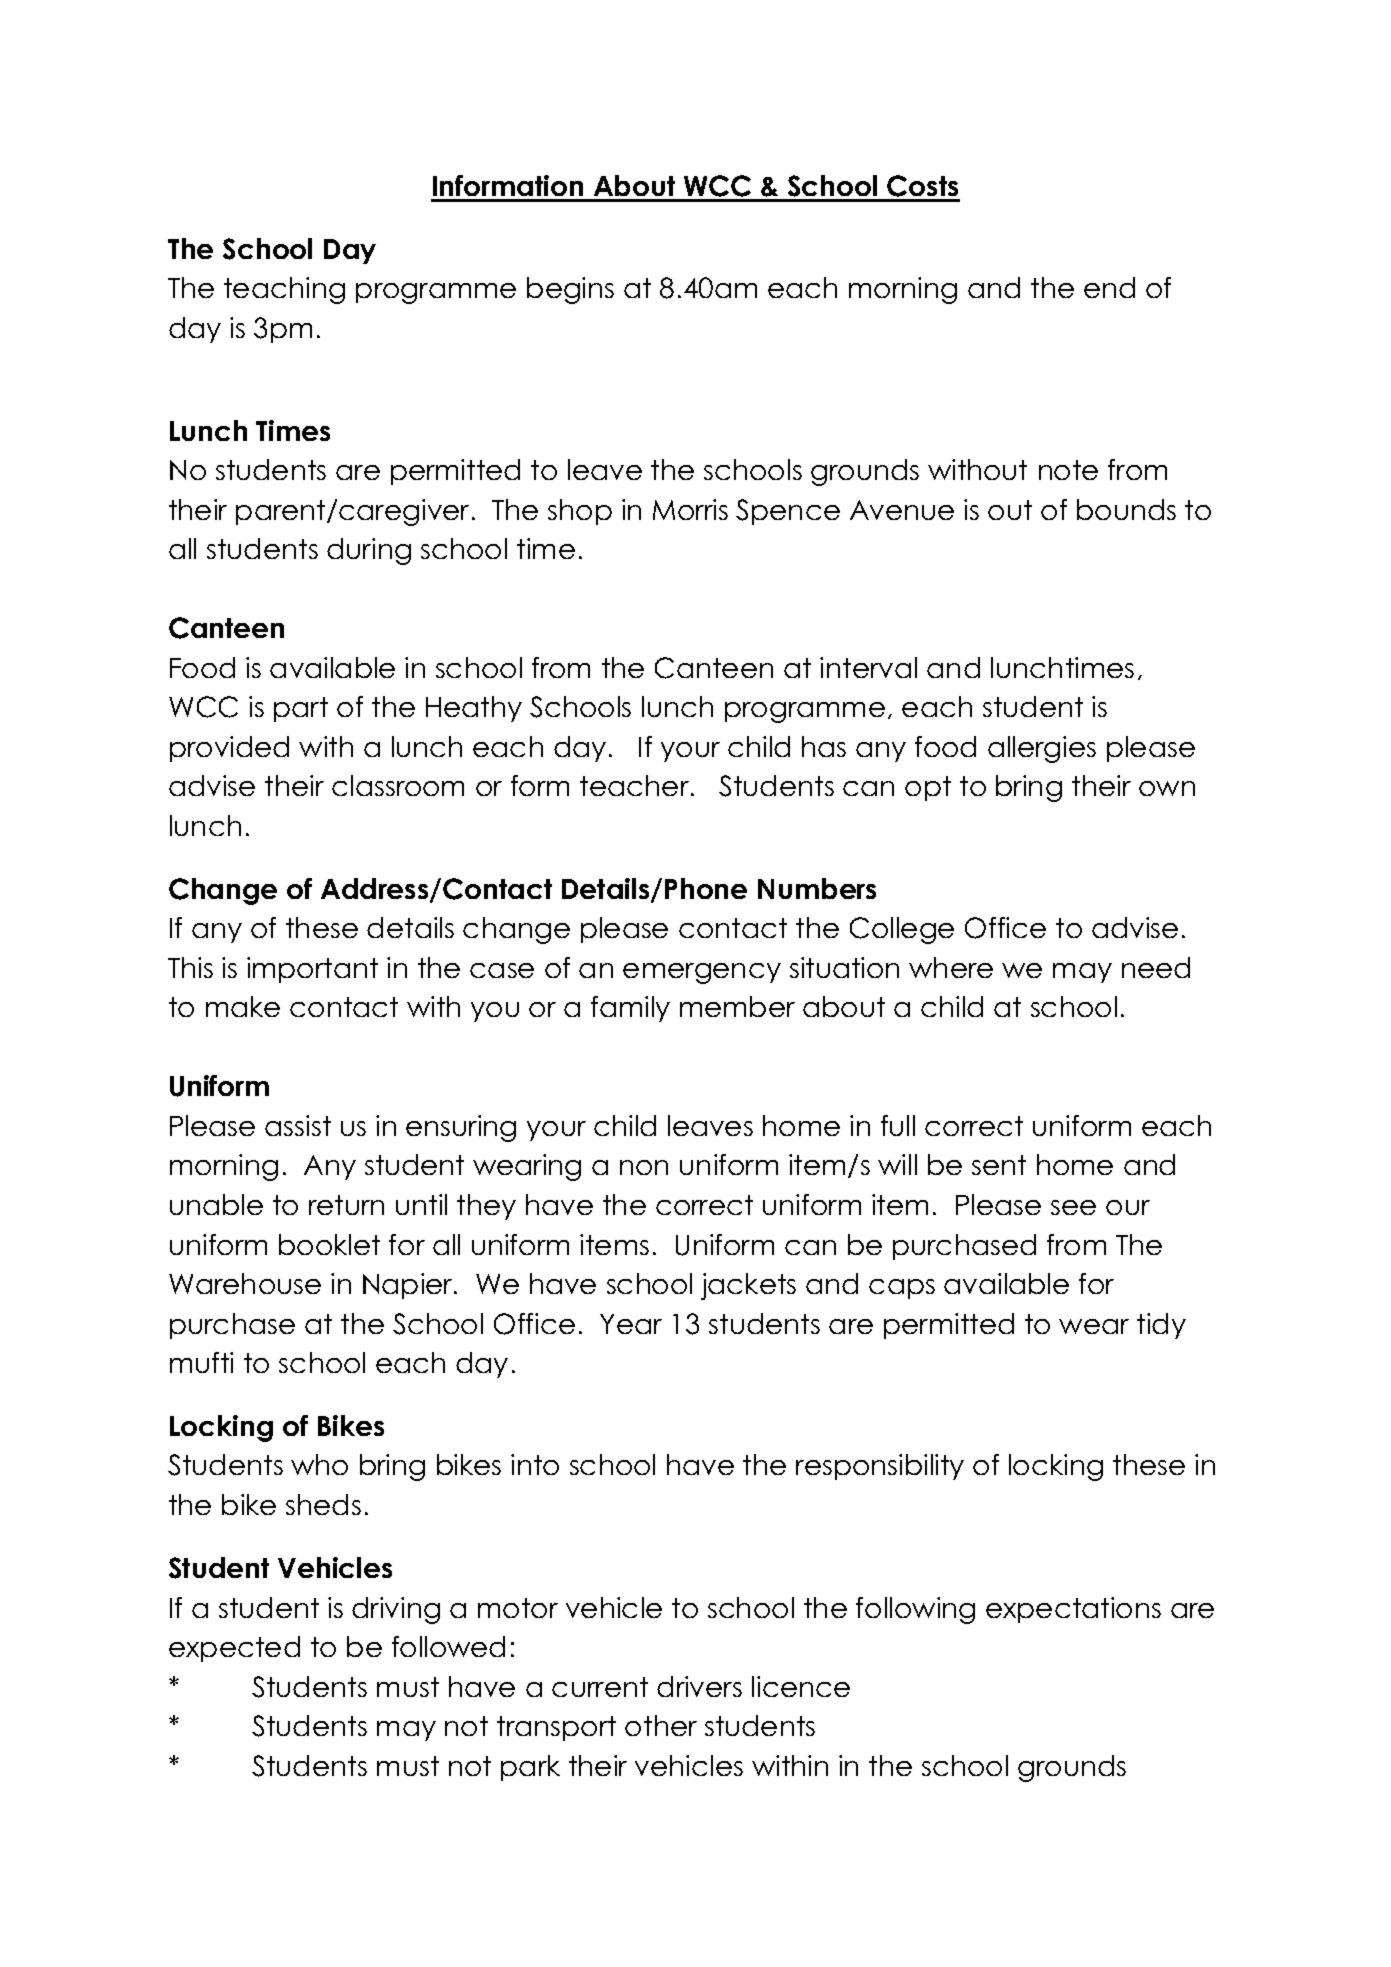 The width and height of the page is (1391, 1967). What do you see at coordinates (630, 1009) in the page?
I see `family` at bounding box center [630, 1009].
